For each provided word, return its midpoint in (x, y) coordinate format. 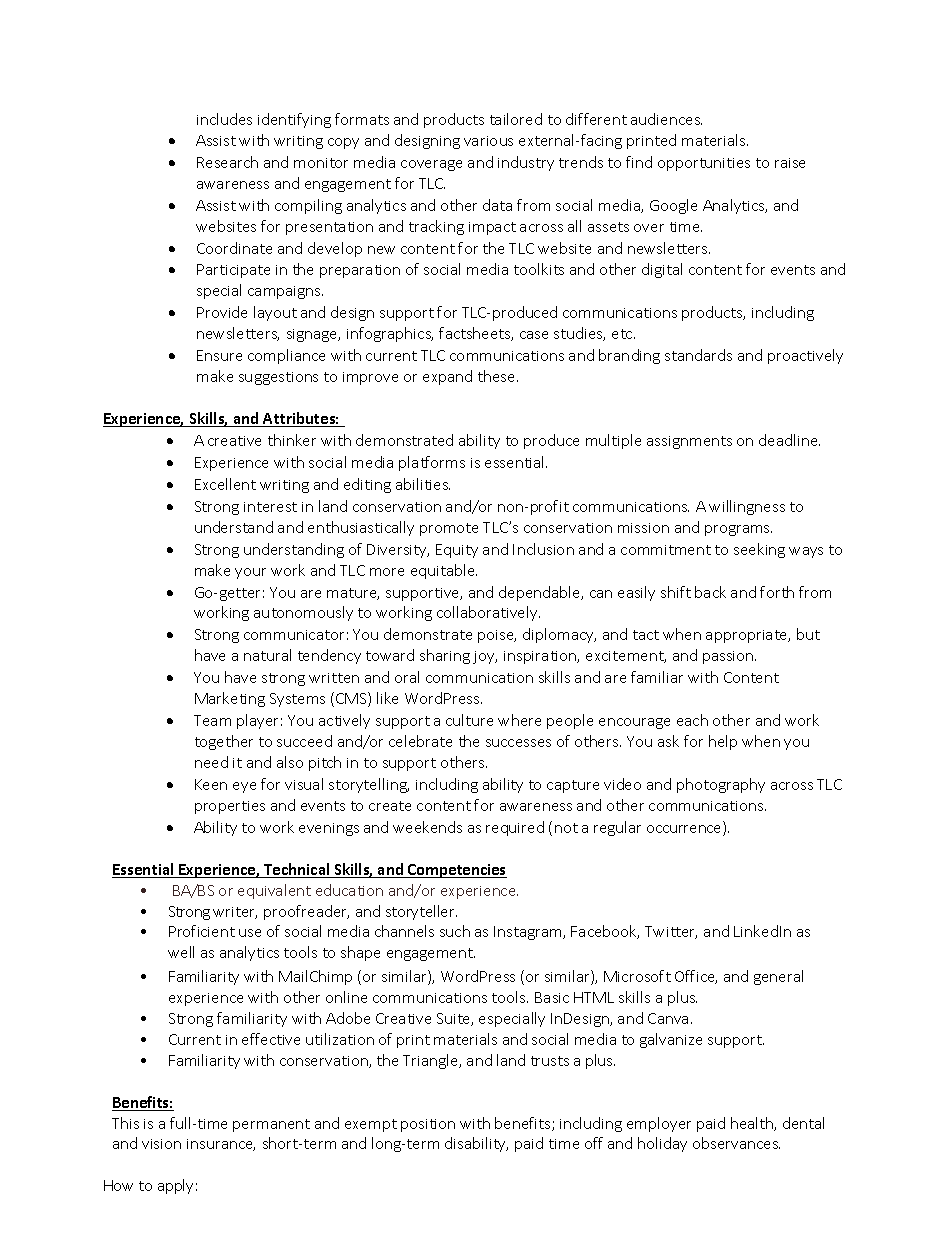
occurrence (685, 830)
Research (227, 162)
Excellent (225, 484)
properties (230, 807)
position (428, 1125)
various (488, 141)
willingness (747, 507)
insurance (221, 1145)
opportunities (704, 164)
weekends (427, 827)
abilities (423, 484)
